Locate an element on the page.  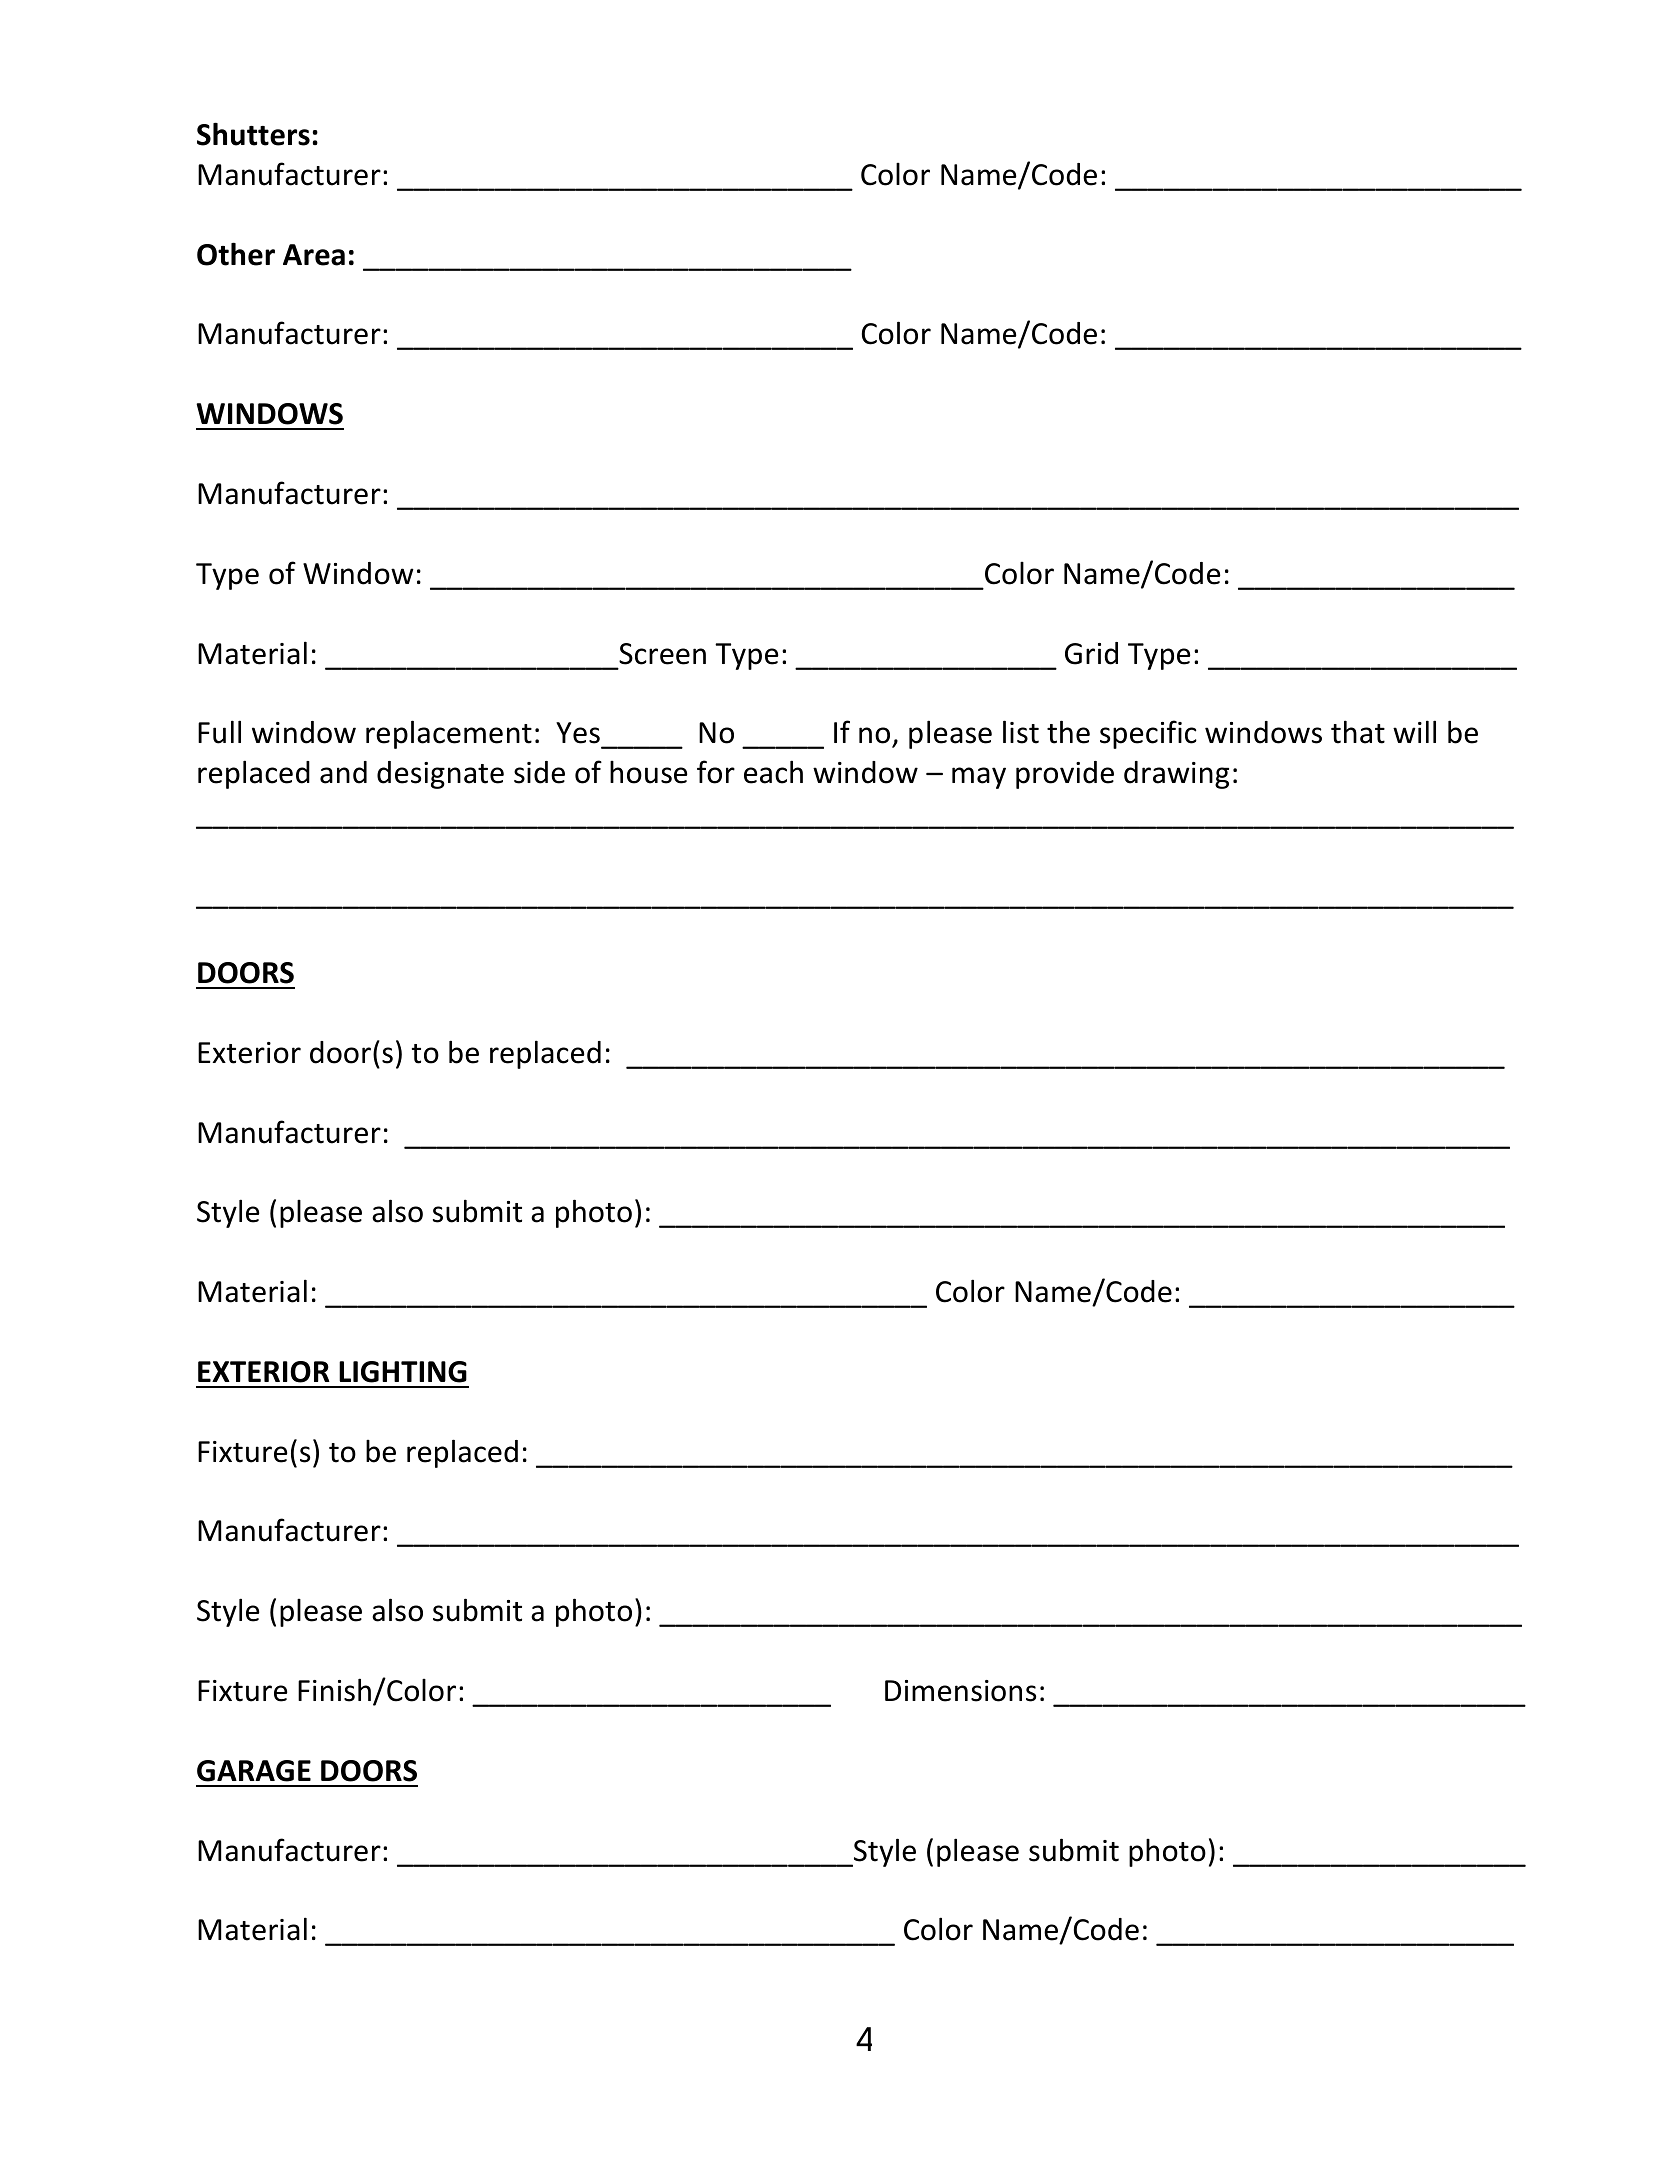
Dimensions is located at coordinates (960, 1691).
